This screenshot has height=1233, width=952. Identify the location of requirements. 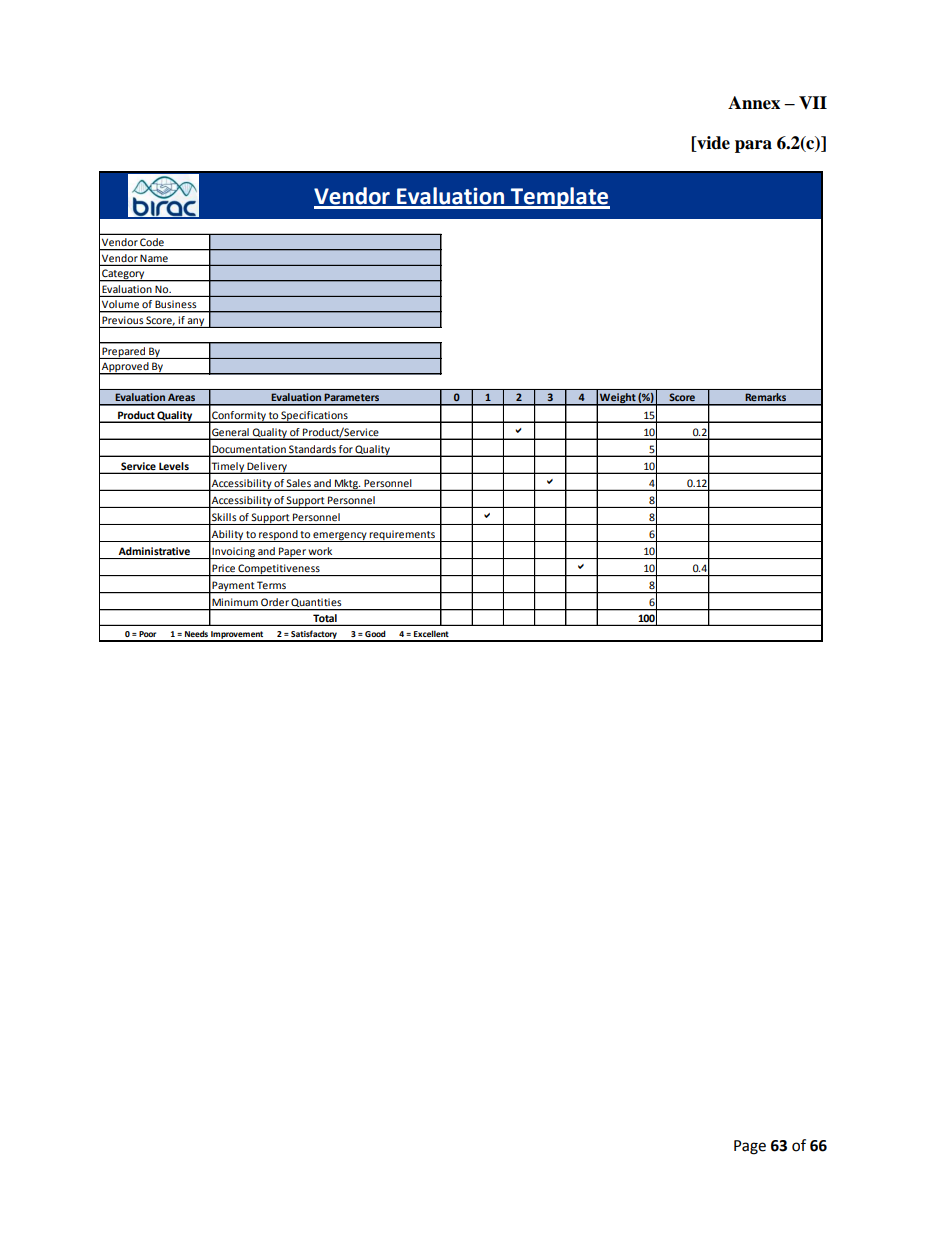
(402, 536).
